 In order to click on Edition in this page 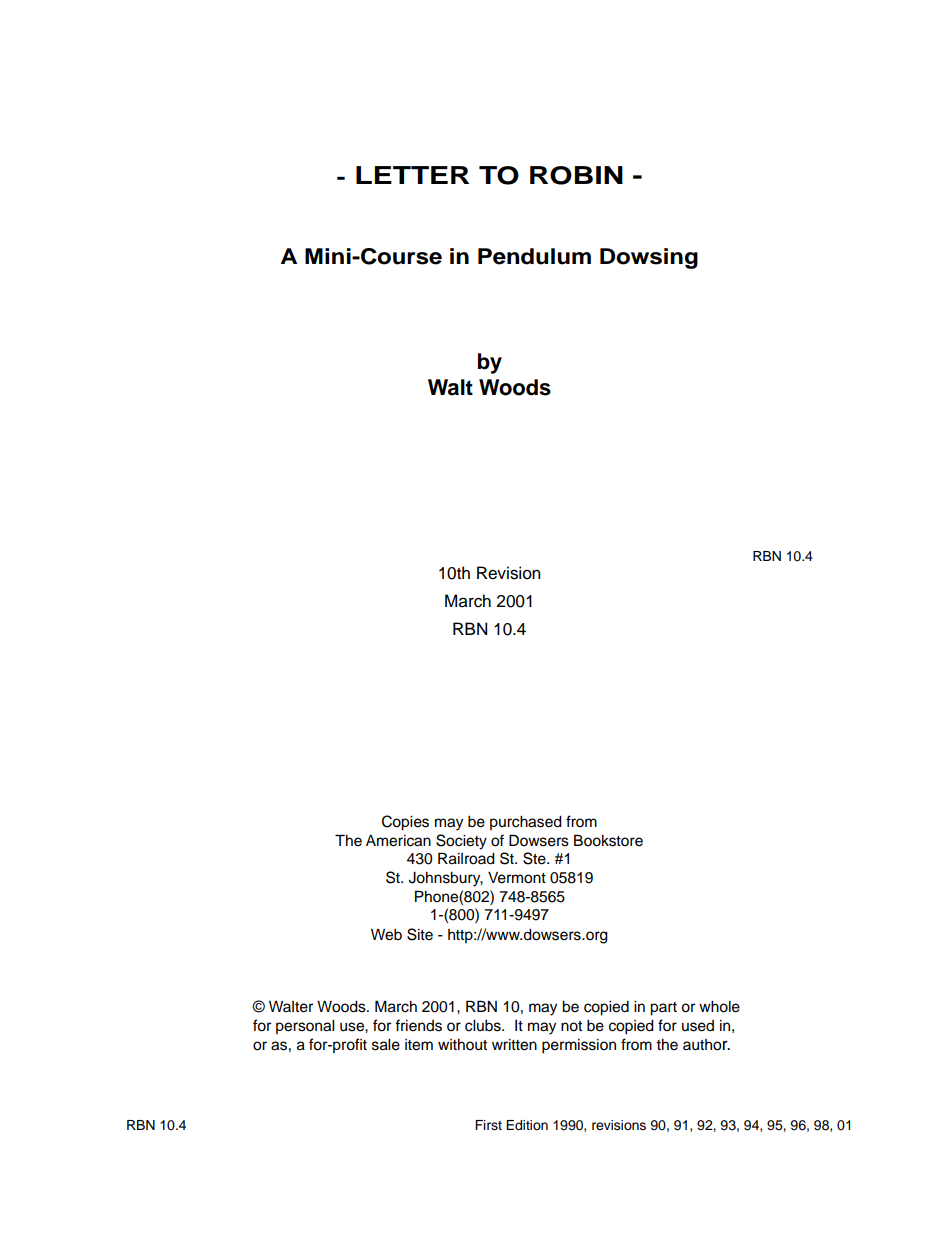, I will do `click(527, 1125)`.
